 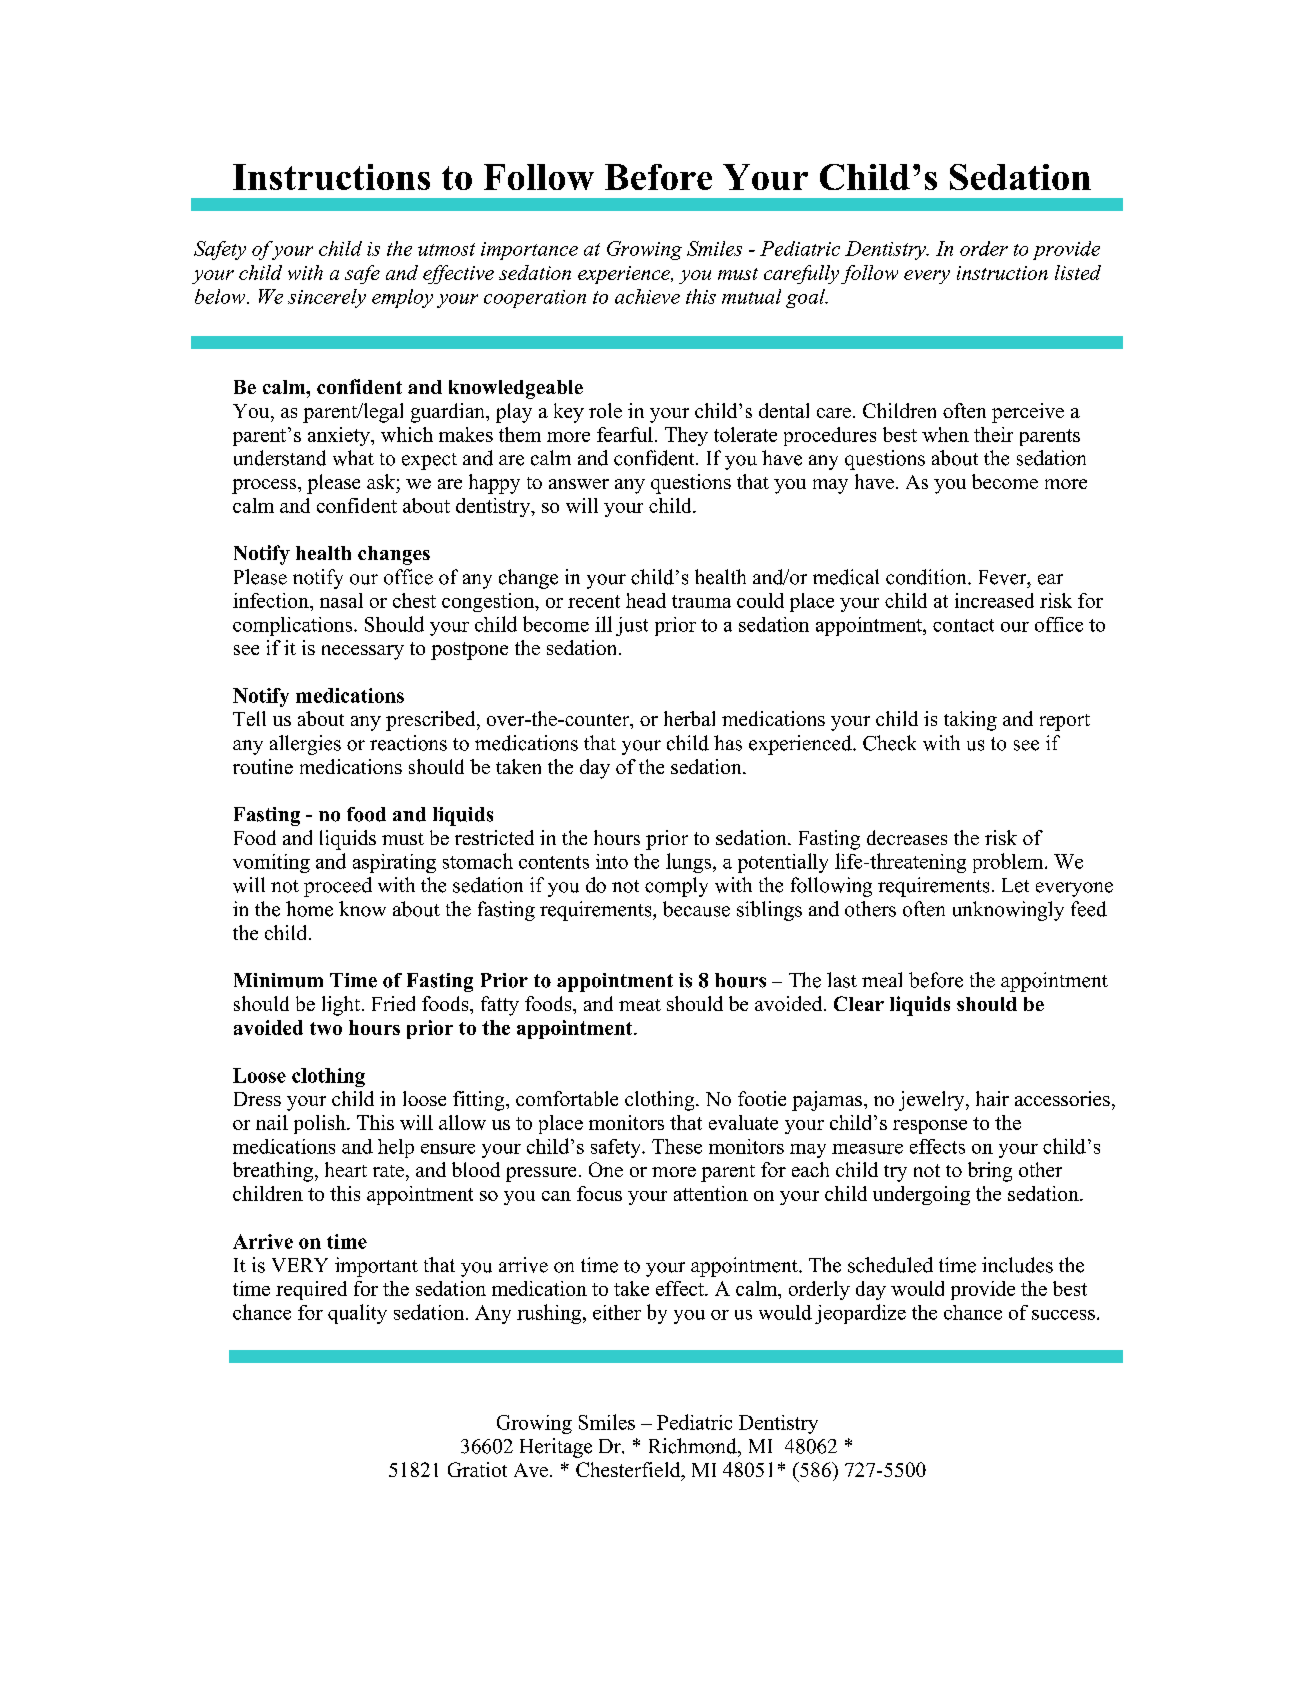 What do you see at coordinates (357, 1314) in the screenshot?
I see `quality` at bounding box center [357, 1314].
